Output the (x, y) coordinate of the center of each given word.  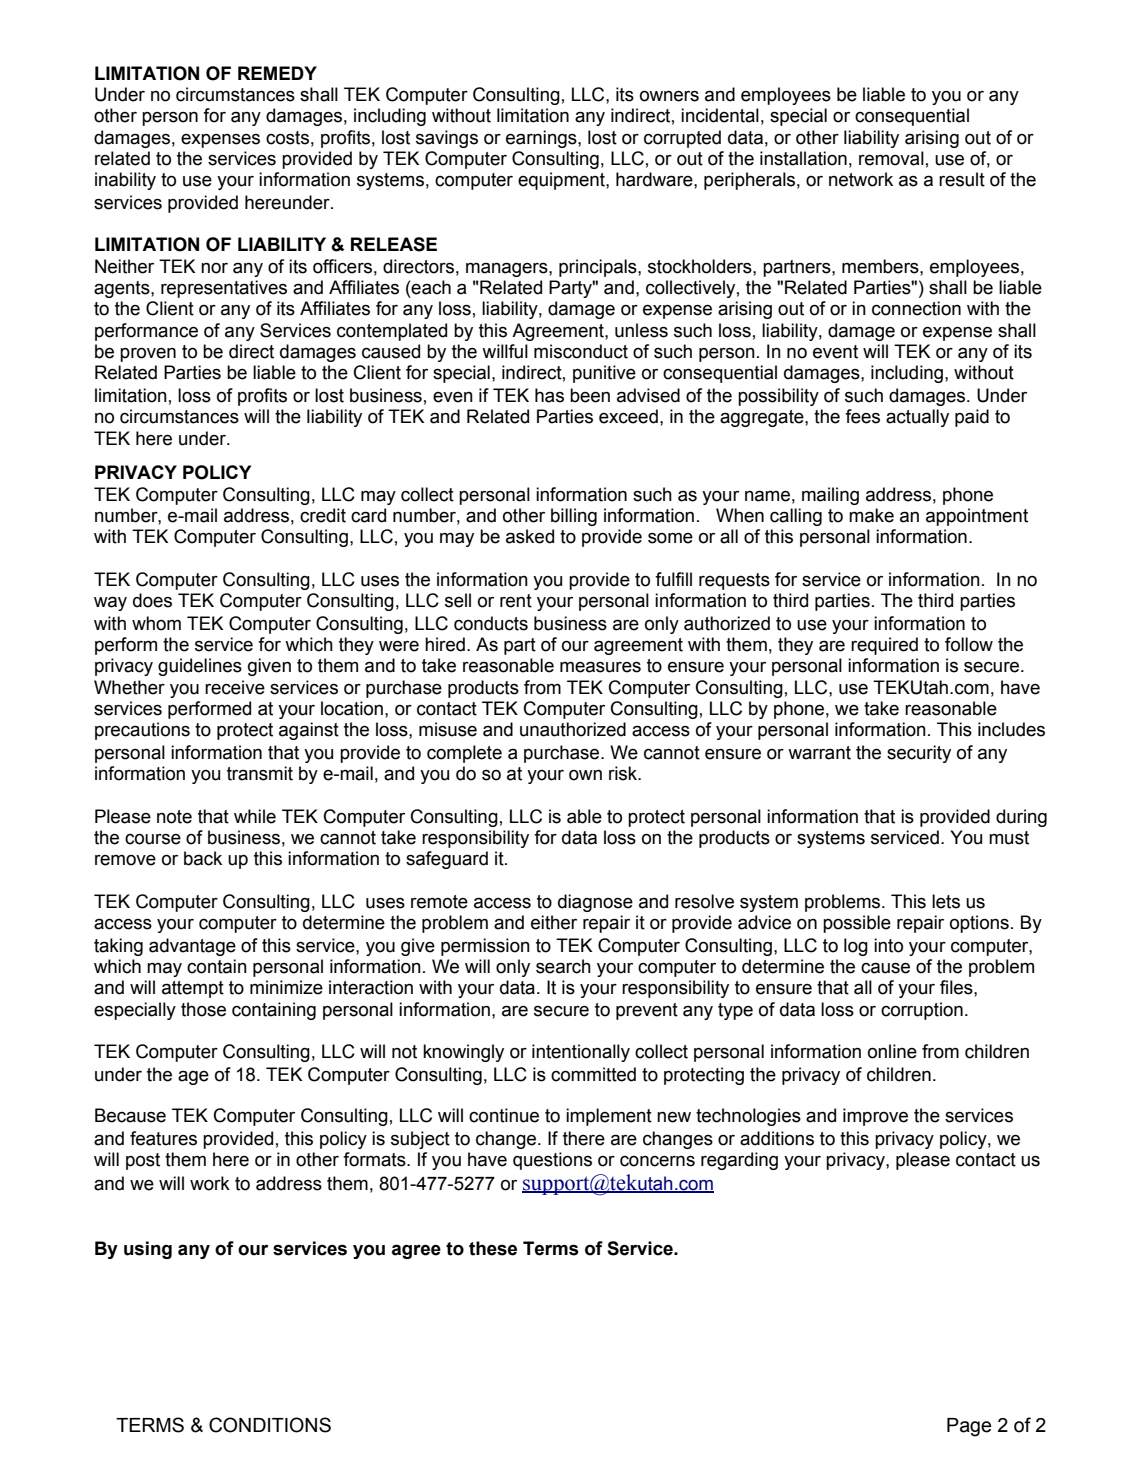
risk (624, 773)
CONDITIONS (270, 1425)
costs (287, 138)
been (590, 395)
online (892, 1051)
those (203, 1009)
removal (891, 158)
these (493, 1248)
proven (148, 354)
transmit (260, 773)
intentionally (581, 1053)
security (919, 754)
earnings (542, 139)
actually (917, 418)
